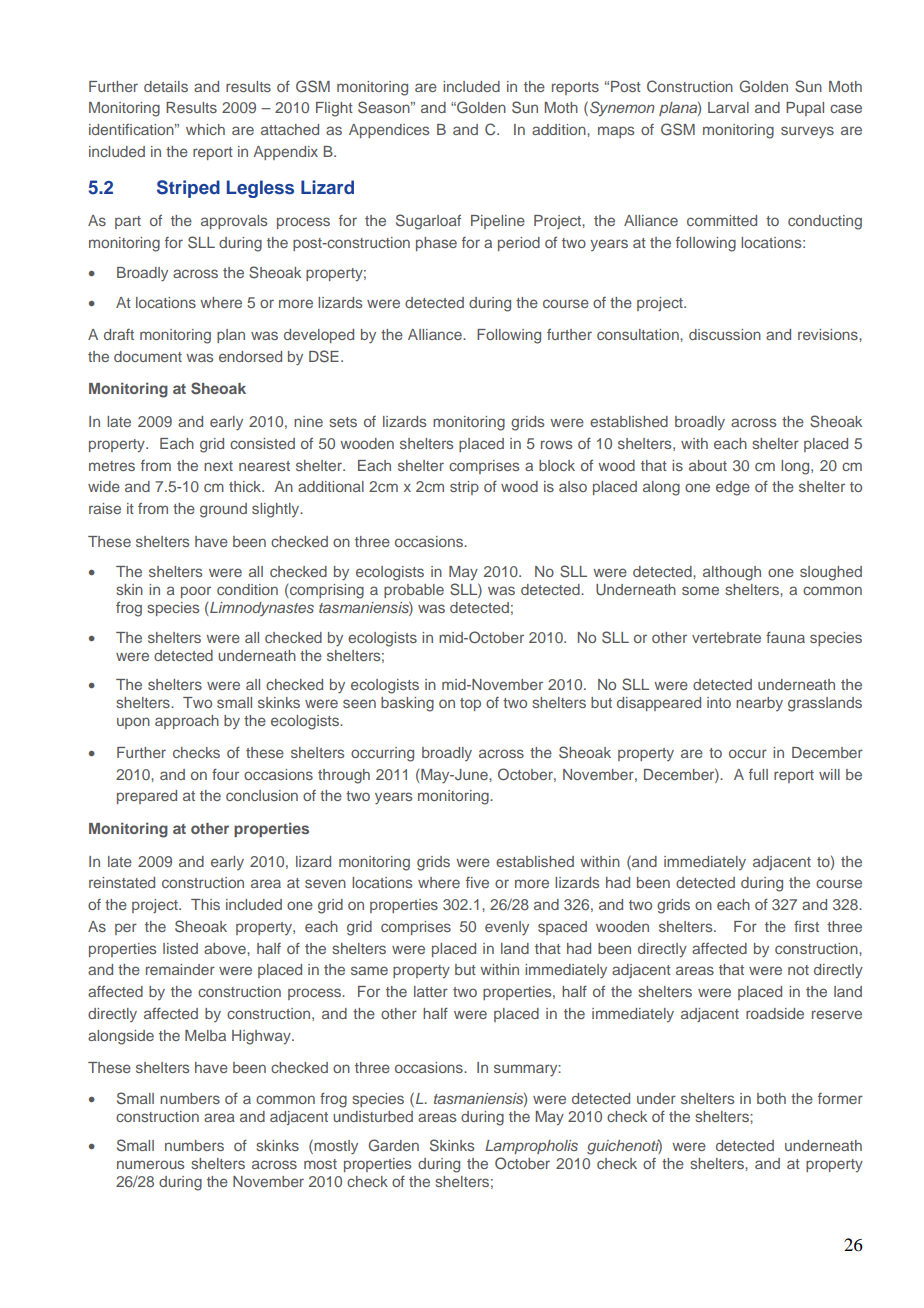  What do you see at coordinates (414, 591) in the page?
I see `probable` at bounding box center [414, 591].
